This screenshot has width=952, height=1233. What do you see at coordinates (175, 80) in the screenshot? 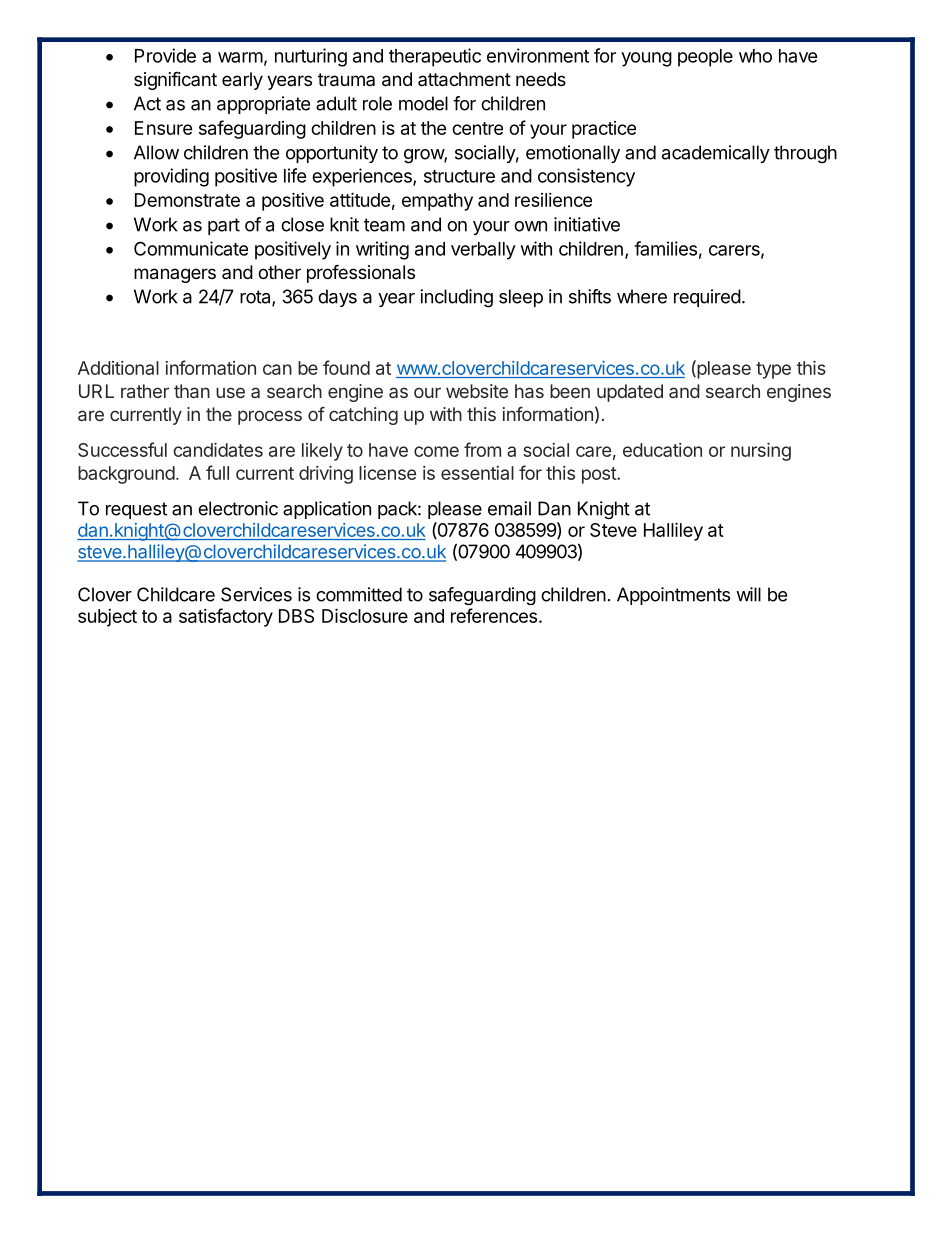
I see `significant` at bounding box center [175, 80].
